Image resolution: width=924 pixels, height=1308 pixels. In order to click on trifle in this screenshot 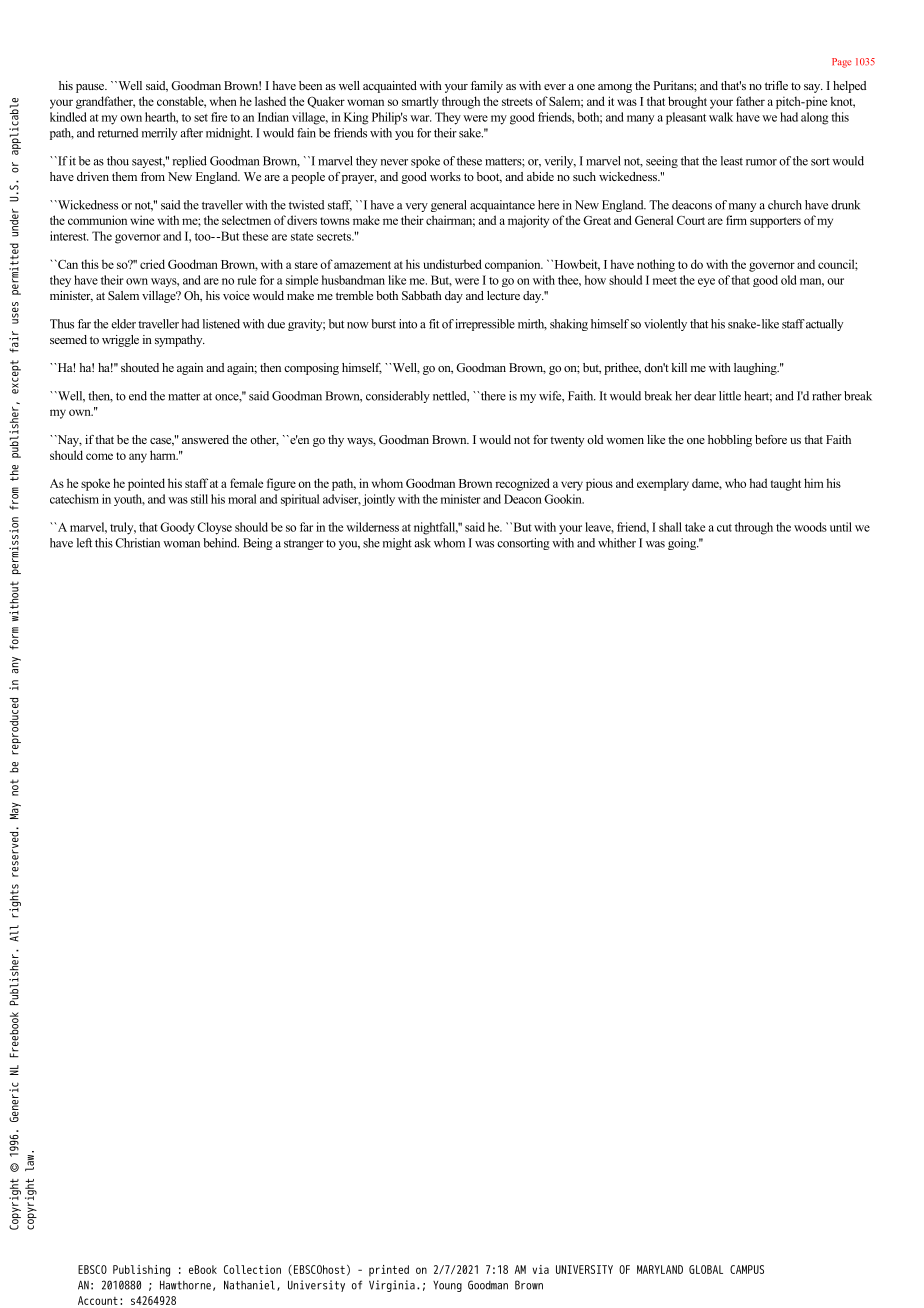, I will do `click(776, 85)`.
